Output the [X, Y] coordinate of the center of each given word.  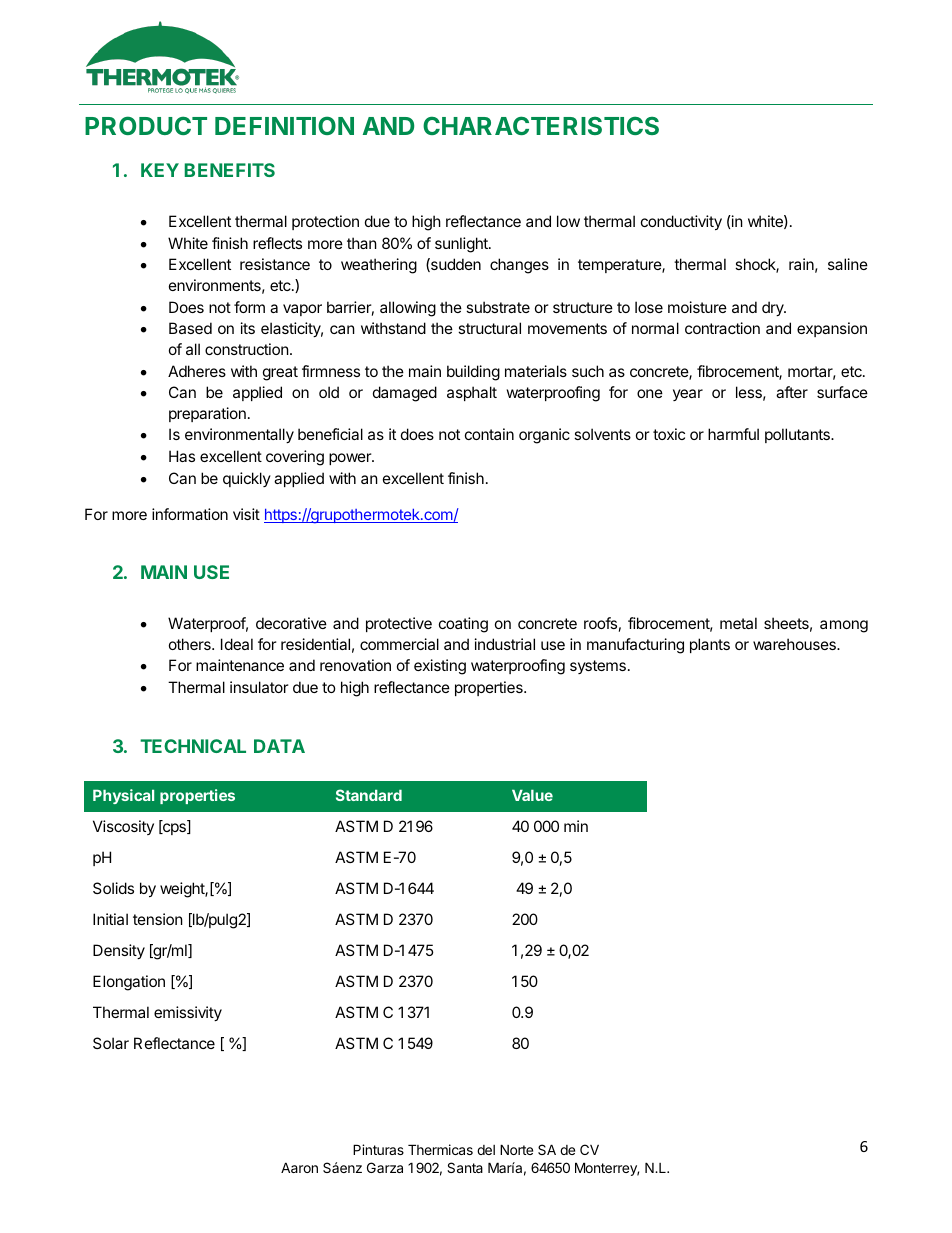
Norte [516, 1149]
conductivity [681, 222]
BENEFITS [230, 170]
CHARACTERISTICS [541, 125]
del [486, 1150]
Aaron [299, 1167]
